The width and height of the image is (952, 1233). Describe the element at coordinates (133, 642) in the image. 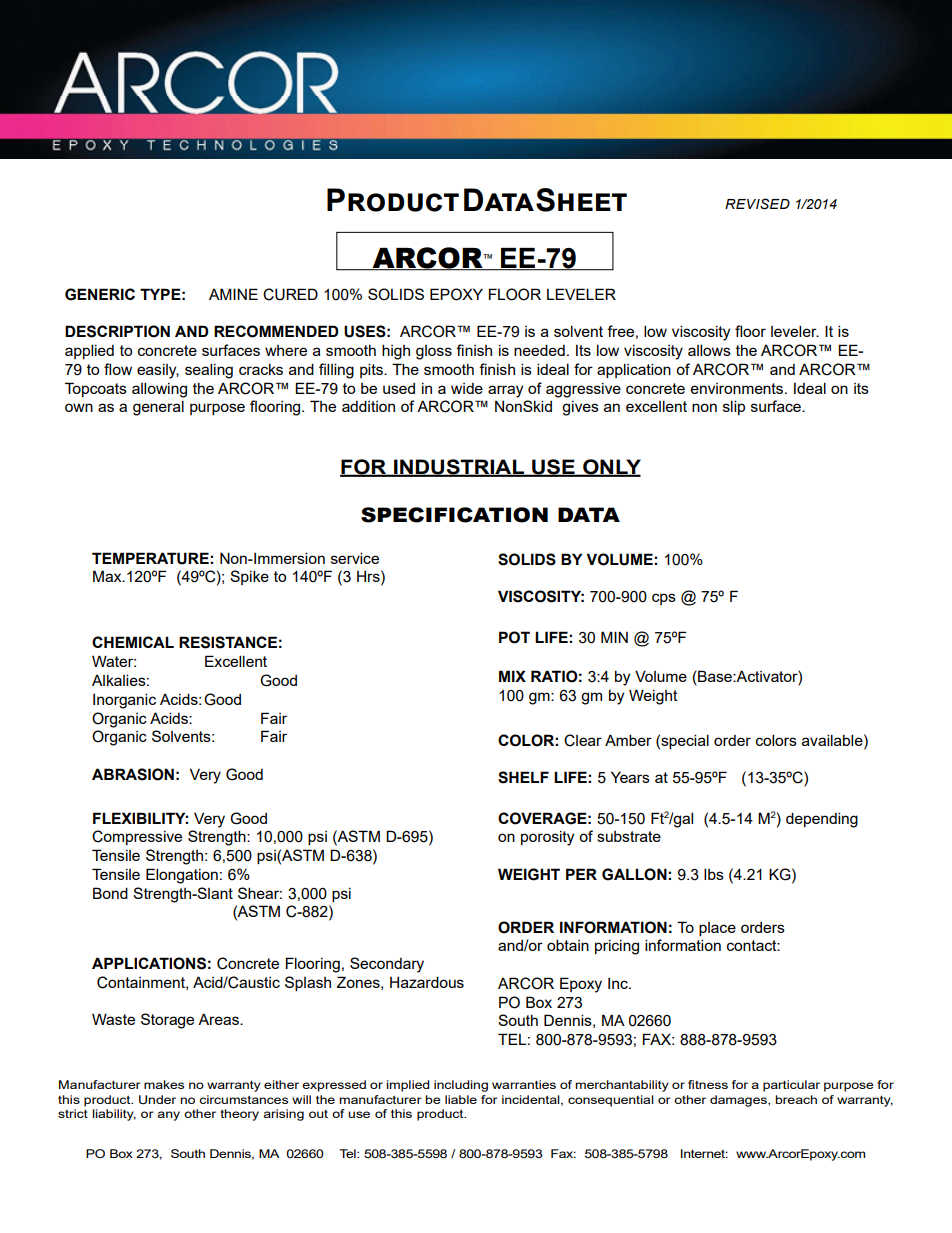

I see `CHEMICAL` at that location.
